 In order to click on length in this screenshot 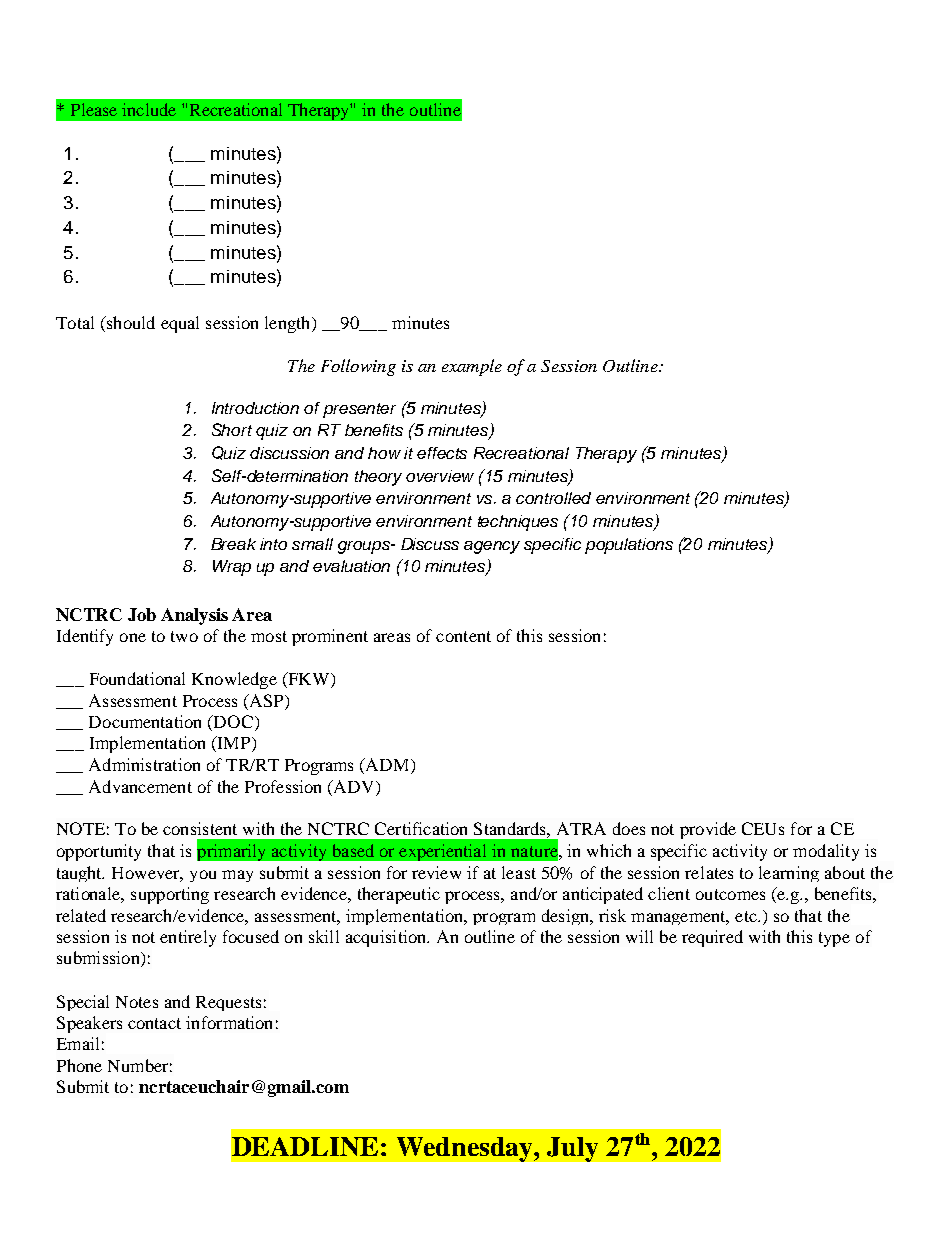, I will do `click(289, 324)`.
